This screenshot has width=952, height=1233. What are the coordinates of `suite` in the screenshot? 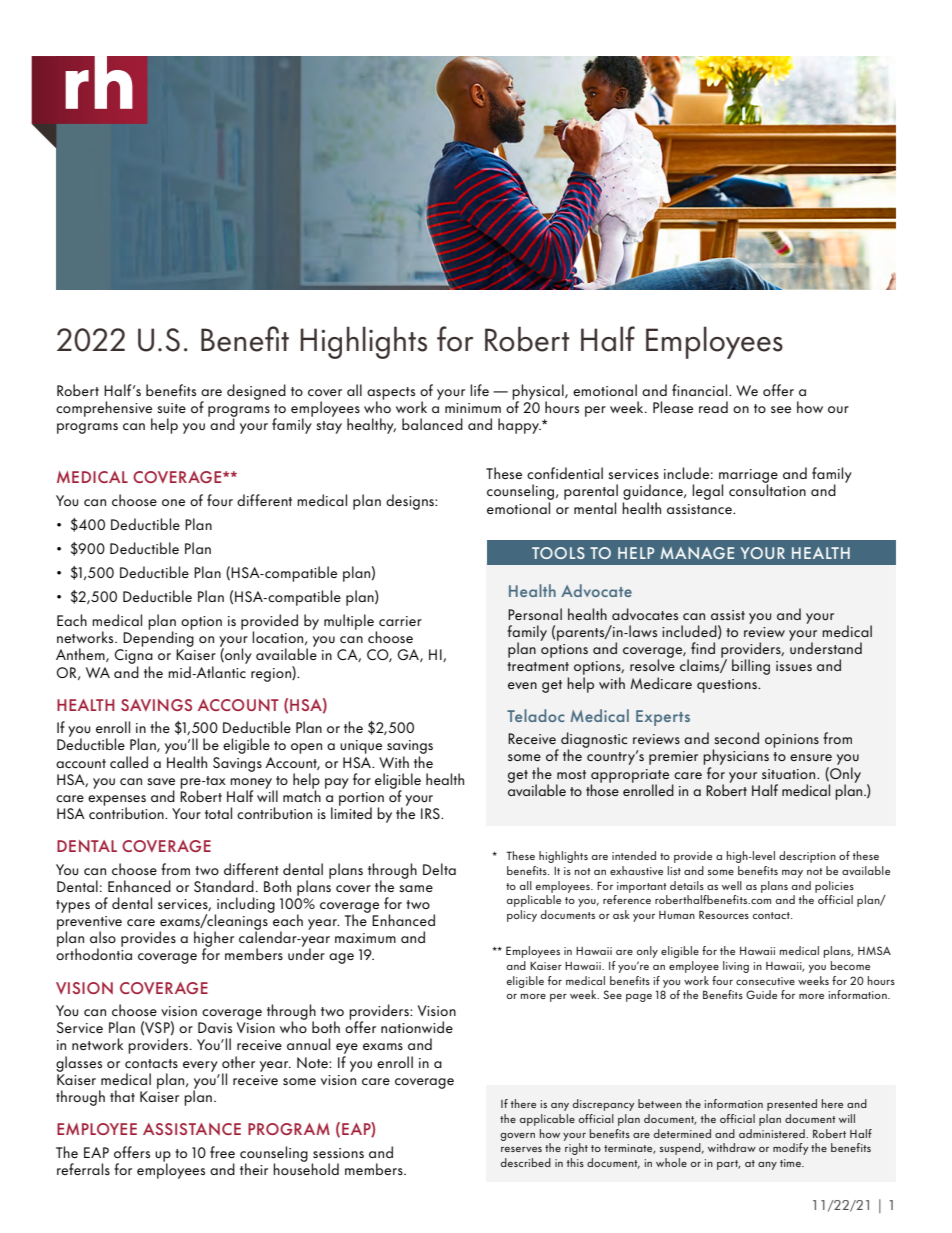 It's located at (171, 408).
